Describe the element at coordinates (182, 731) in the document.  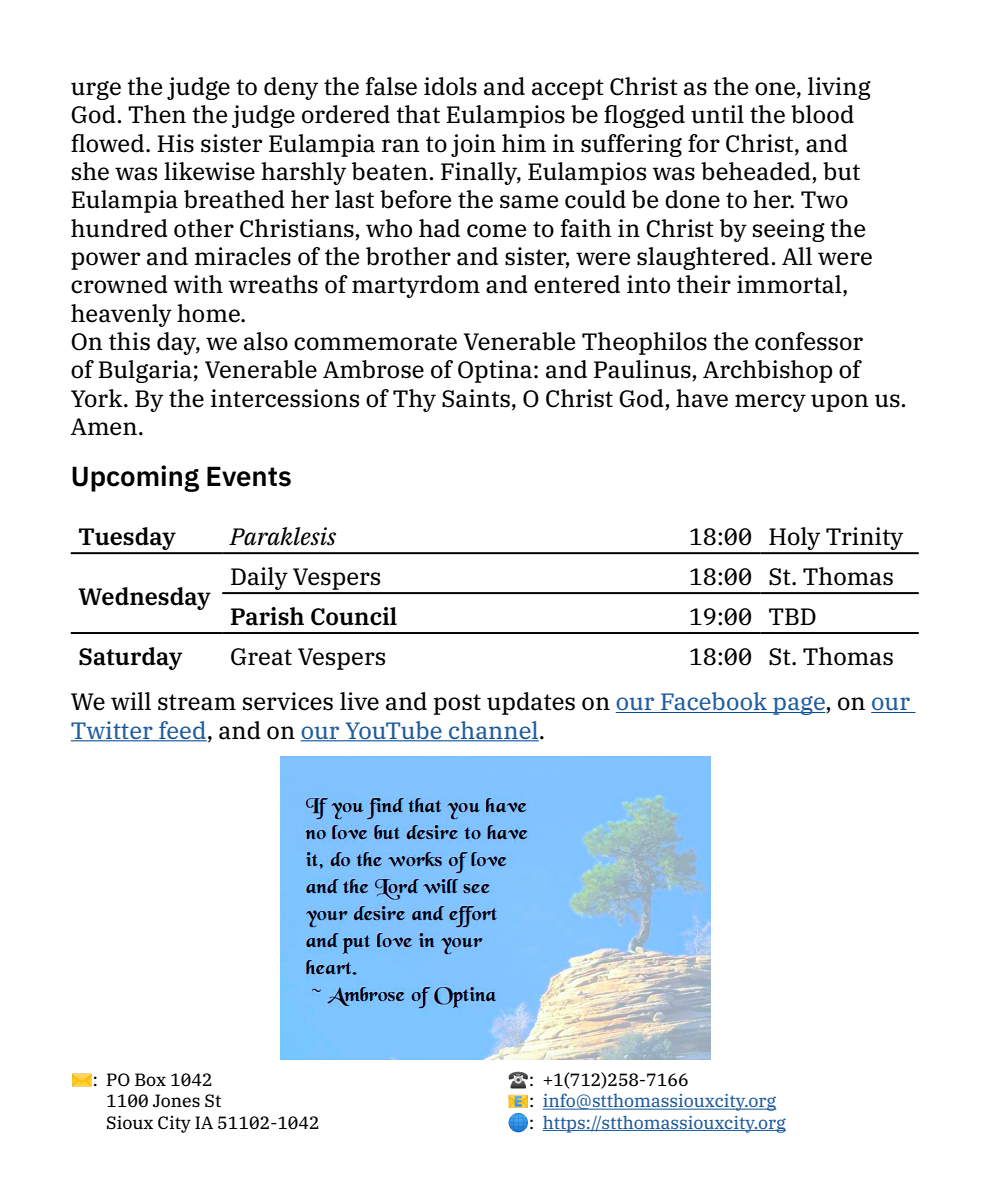
I see `feed` at that location.
